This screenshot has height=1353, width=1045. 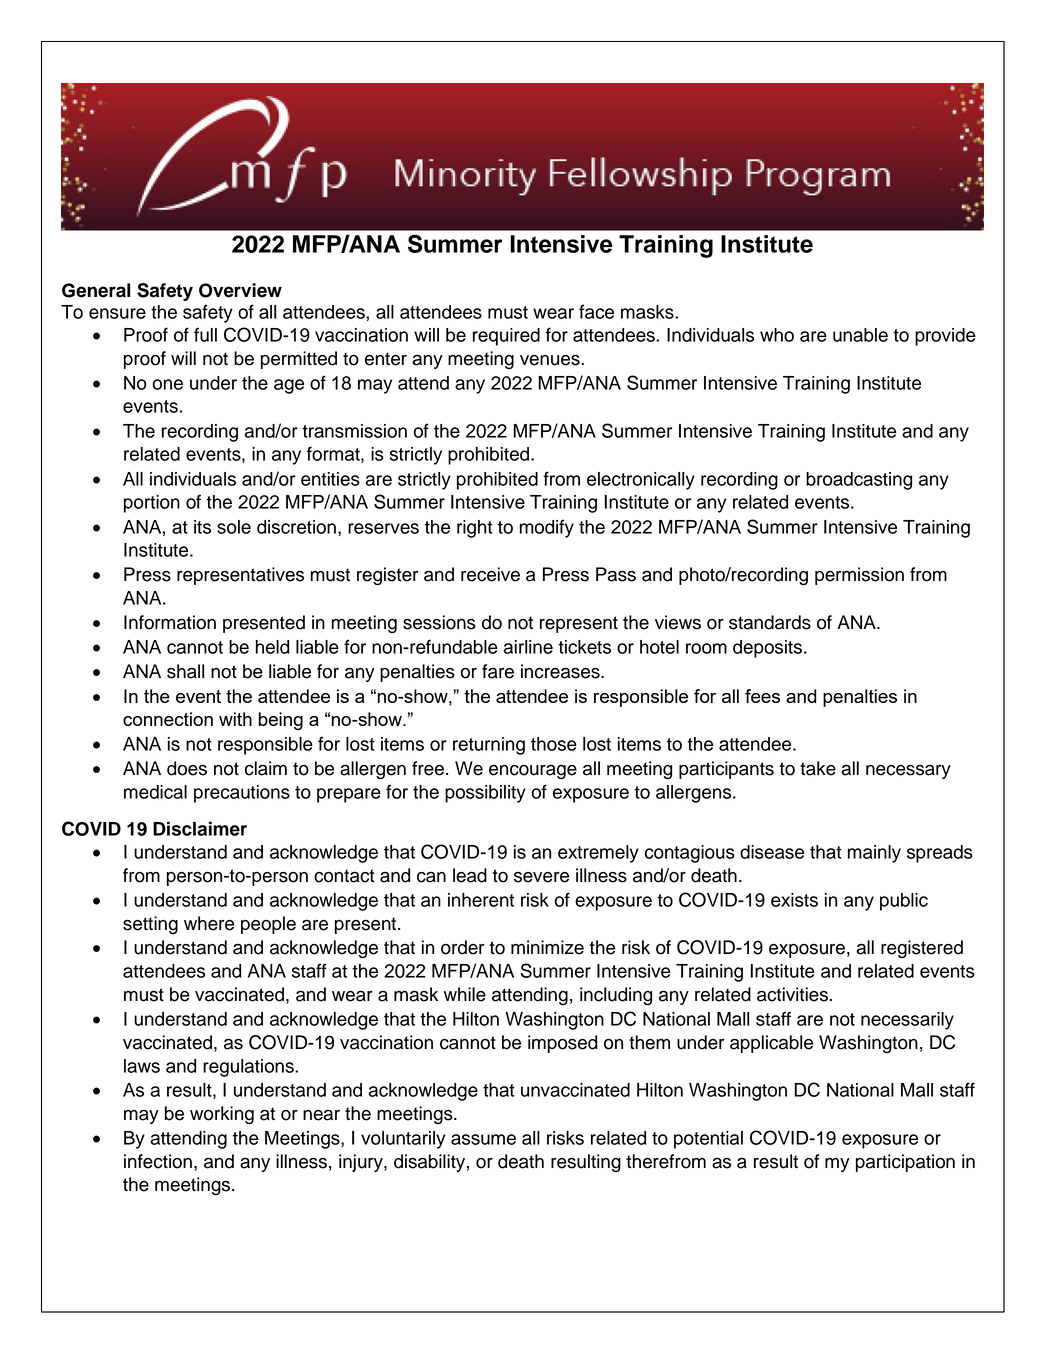 I want to click on unable, so click(x=860, y=335).
